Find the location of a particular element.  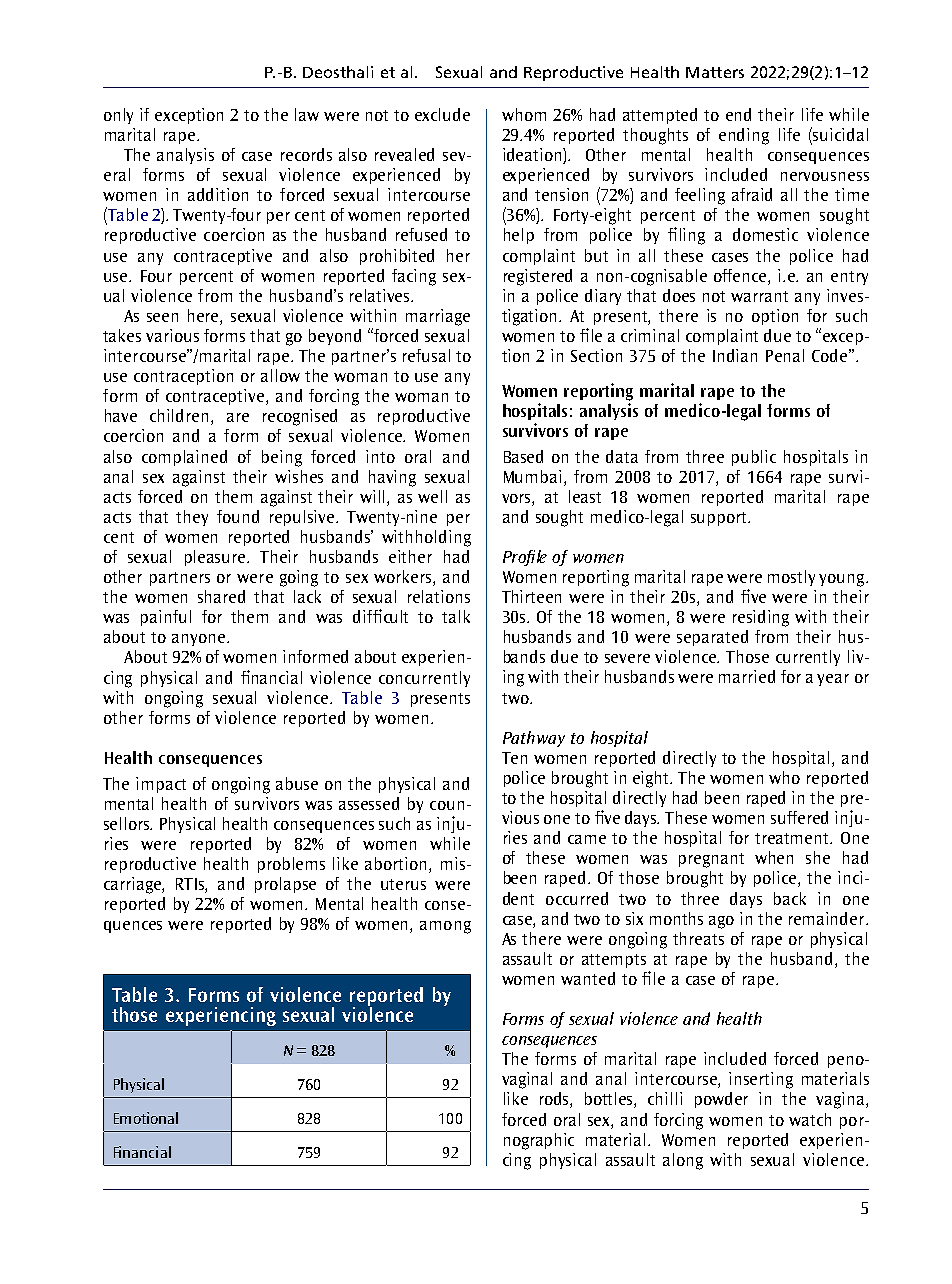

Based is located at coordinates (523, 456).
